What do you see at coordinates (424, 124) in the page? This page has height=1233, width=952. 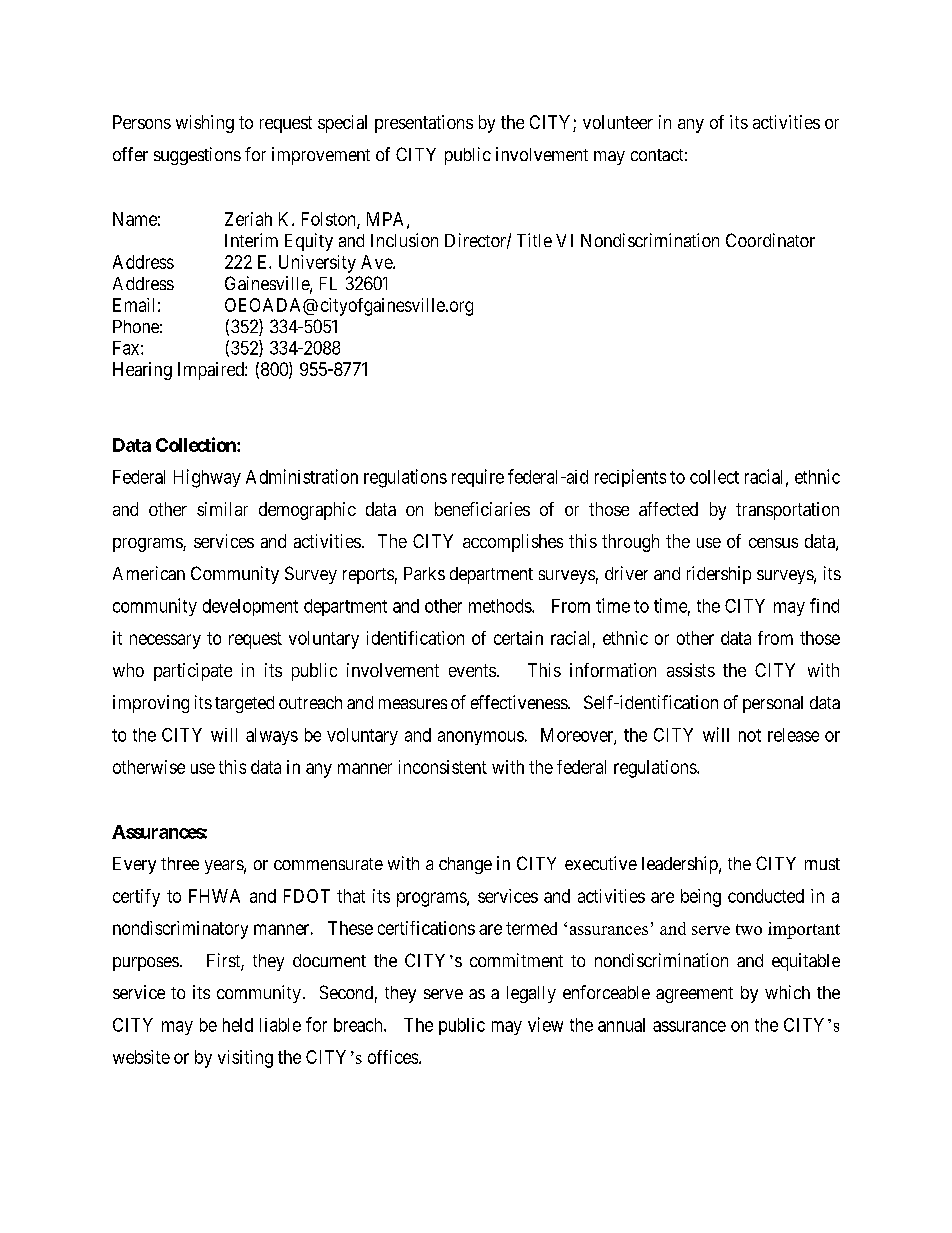 I see `presentations` at bounding box center [424, 124].
